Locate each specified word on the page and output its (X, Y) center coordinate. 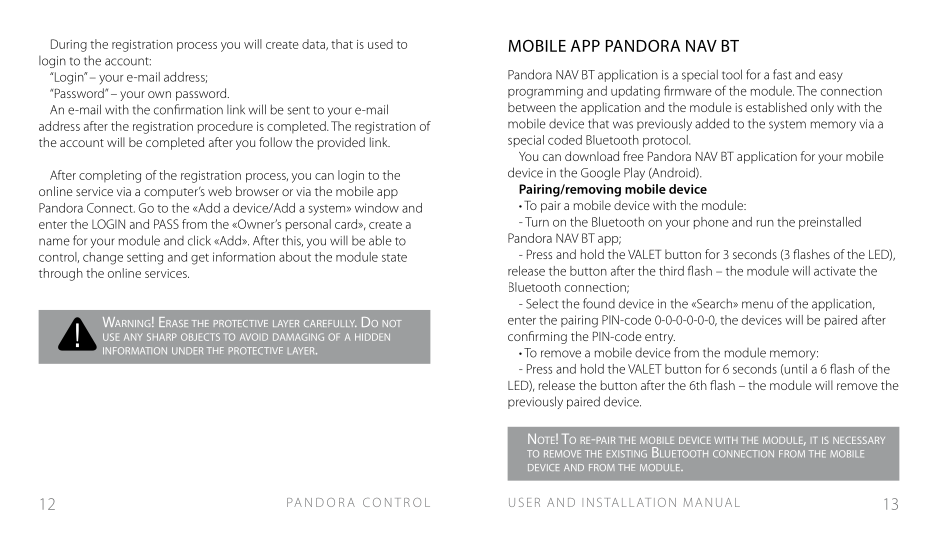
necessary (859, 440)
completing (110, 176)
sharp (162, 337)
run (765, 223)
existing (627, 454)
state (394, 257)
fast (782, 74)
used (380, 44)
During (69, 45)
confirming (537, 337)
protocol (666, 141)
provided (341, 143)
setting (145, 258)
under (187, 351)
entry (660, 338)
